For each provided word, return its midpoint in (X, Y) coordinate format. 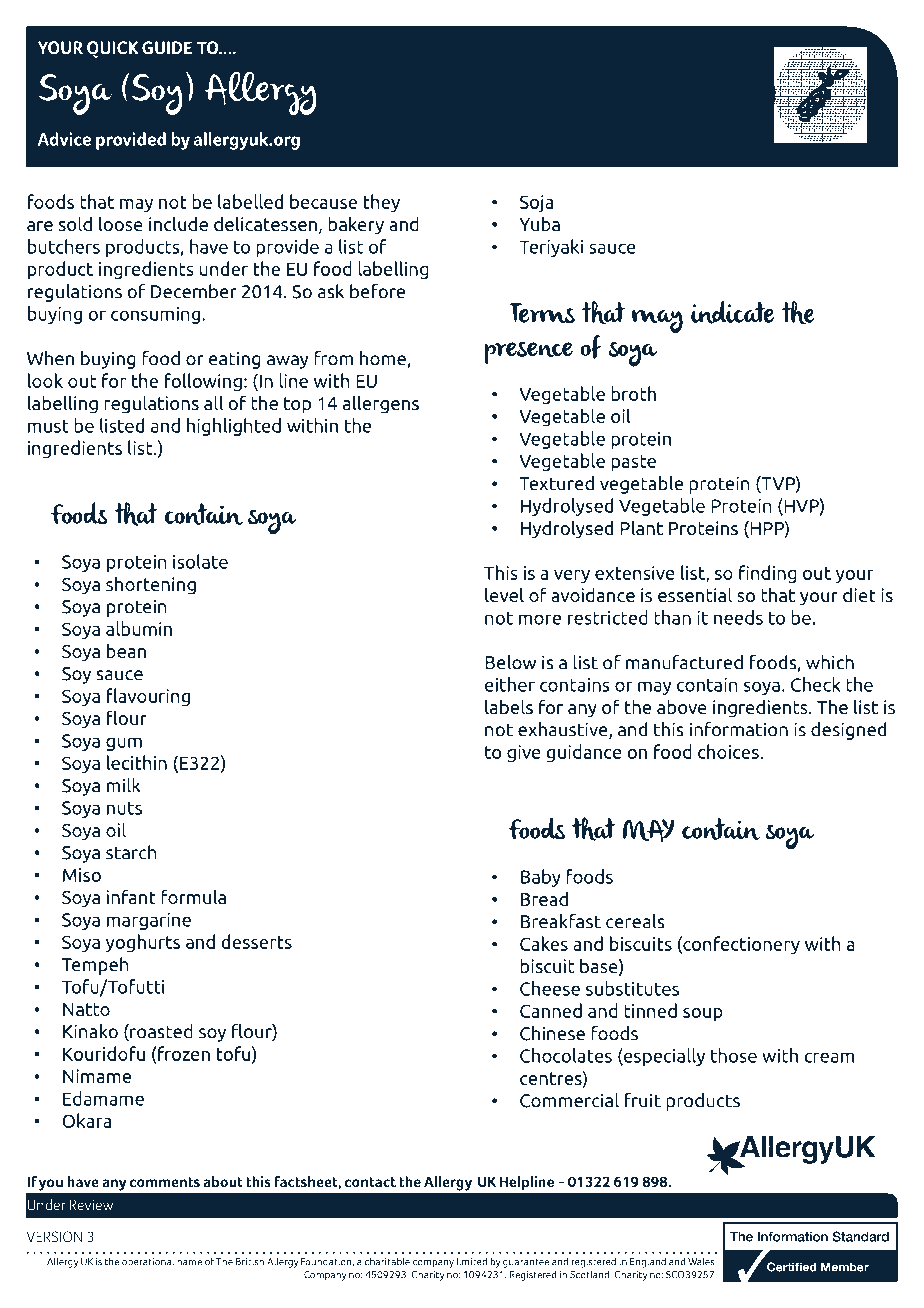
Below (510, 662)
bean (126, 650)
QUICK (113, 49)
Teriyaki (551, 248)
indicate (732, 312)
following (203, 382)
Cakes (544, 943)
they (382, 203)
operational (148, 1263)
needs (738, 617)
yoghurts (142, 943)
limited (472, 1261)
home (383, 358)
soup (703, 1014)
